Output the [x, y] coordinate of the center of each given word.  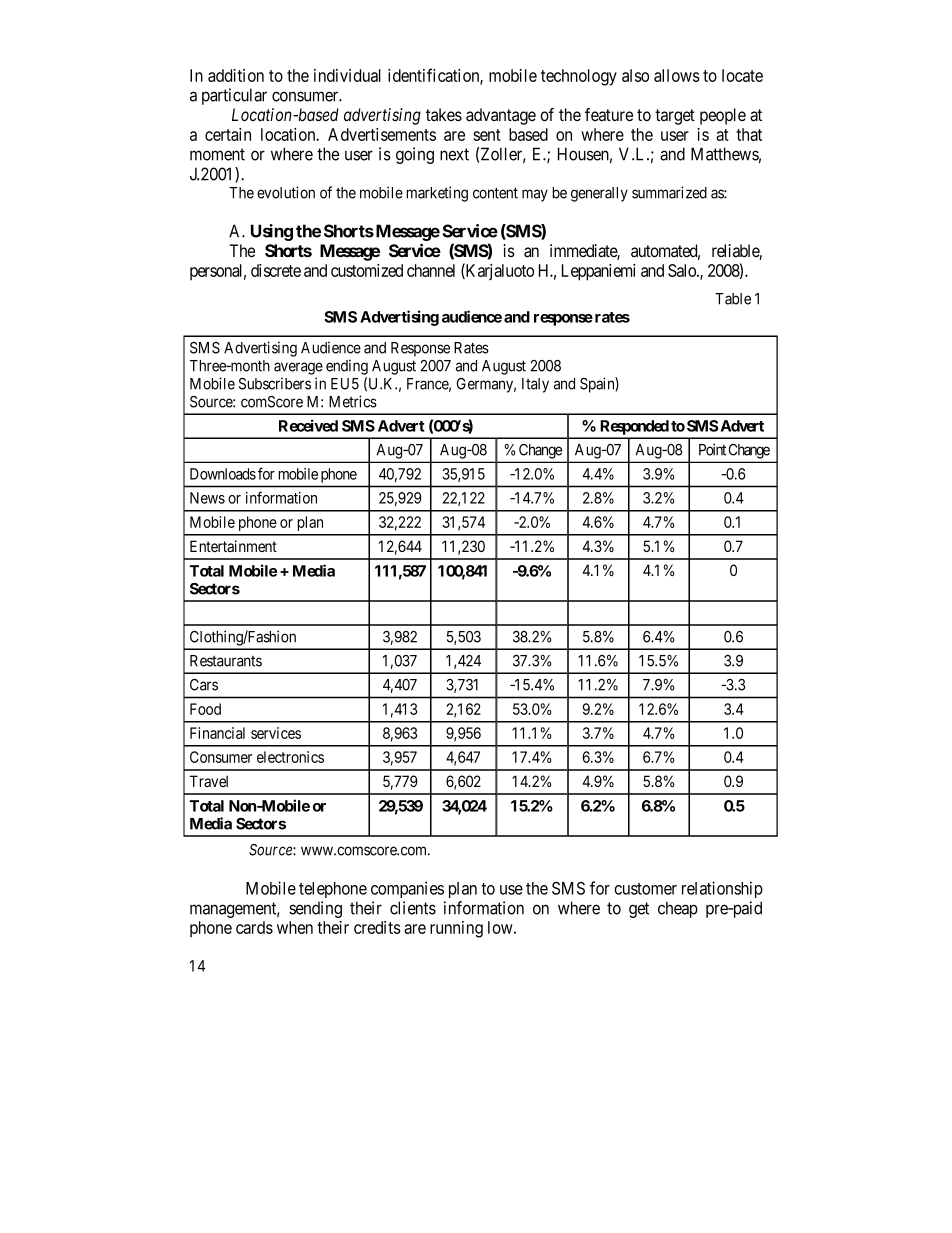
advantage [501, 116]
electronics [290, 757]
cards [254, 927]
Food [205, 709]
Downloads [223, 474]
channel [431, 270]
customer [645, 889]
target [675, 117]
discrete [276, 270]
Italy [535, 385]
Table [733, 299]
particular [234, 96]
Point [712, 449]
